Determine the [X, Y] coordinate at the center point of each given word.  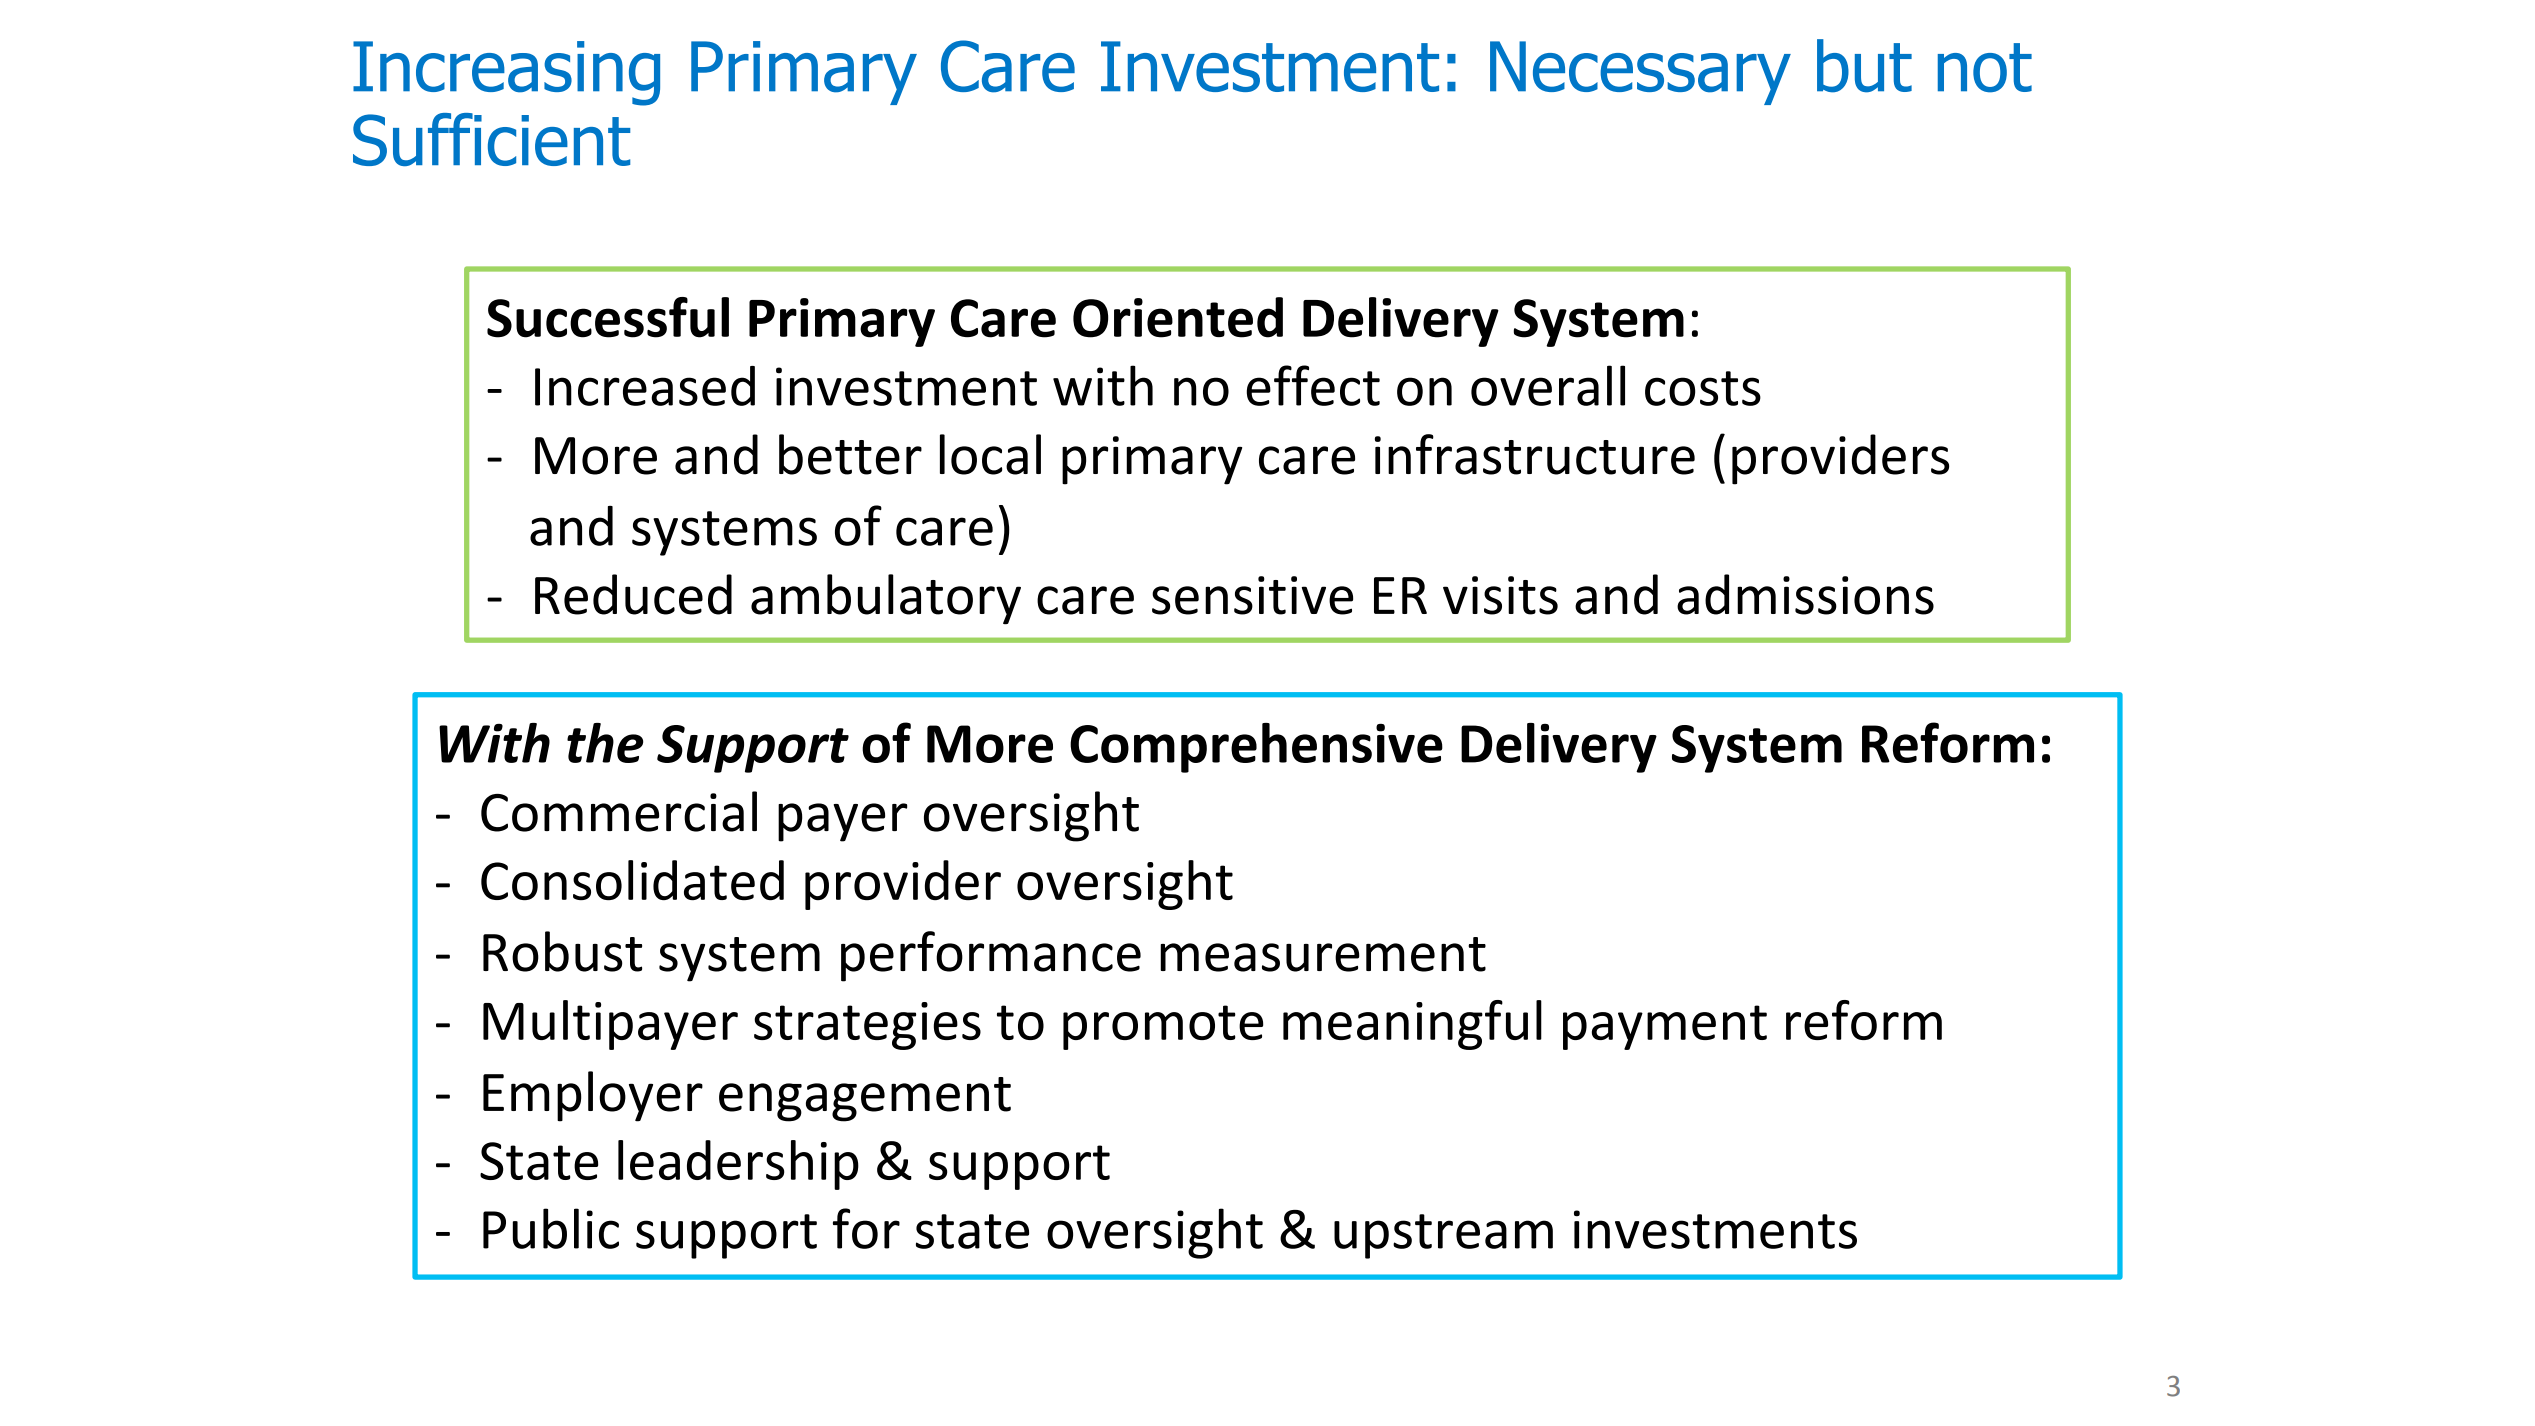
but [1864, 66]
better [850, 454]
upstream [1443, 1236]
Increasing [506, 73]
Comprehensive [1256, 748]
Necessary [1640, 73]
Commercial [619, 811]
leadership [738, 1165]
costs [1703, 388]
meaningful [1412, 1025]
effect [1313, 385]
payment [1665, 1027]
